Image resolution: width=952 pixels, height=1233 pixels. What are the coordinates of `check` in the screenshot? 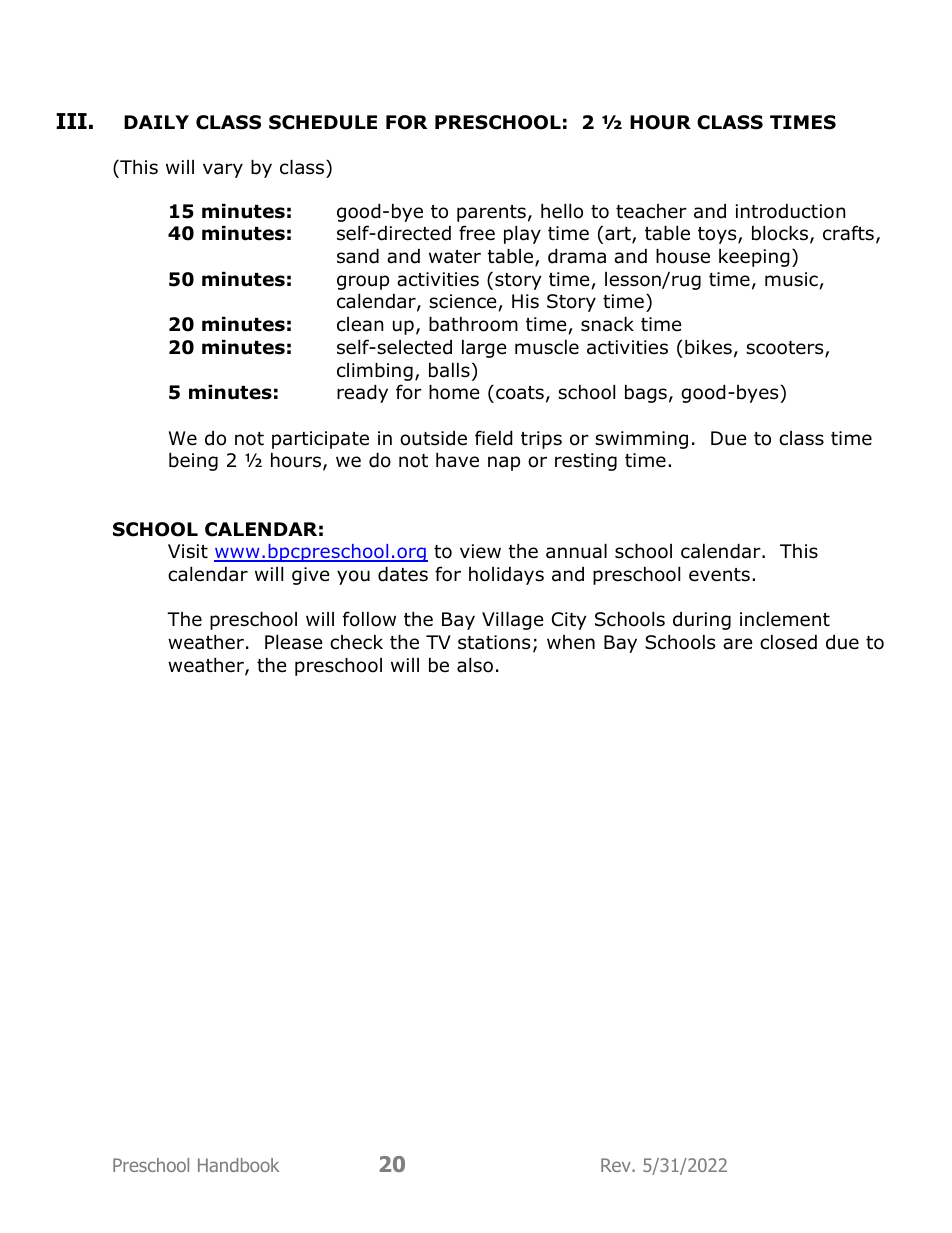 It's located at (356, 642).
